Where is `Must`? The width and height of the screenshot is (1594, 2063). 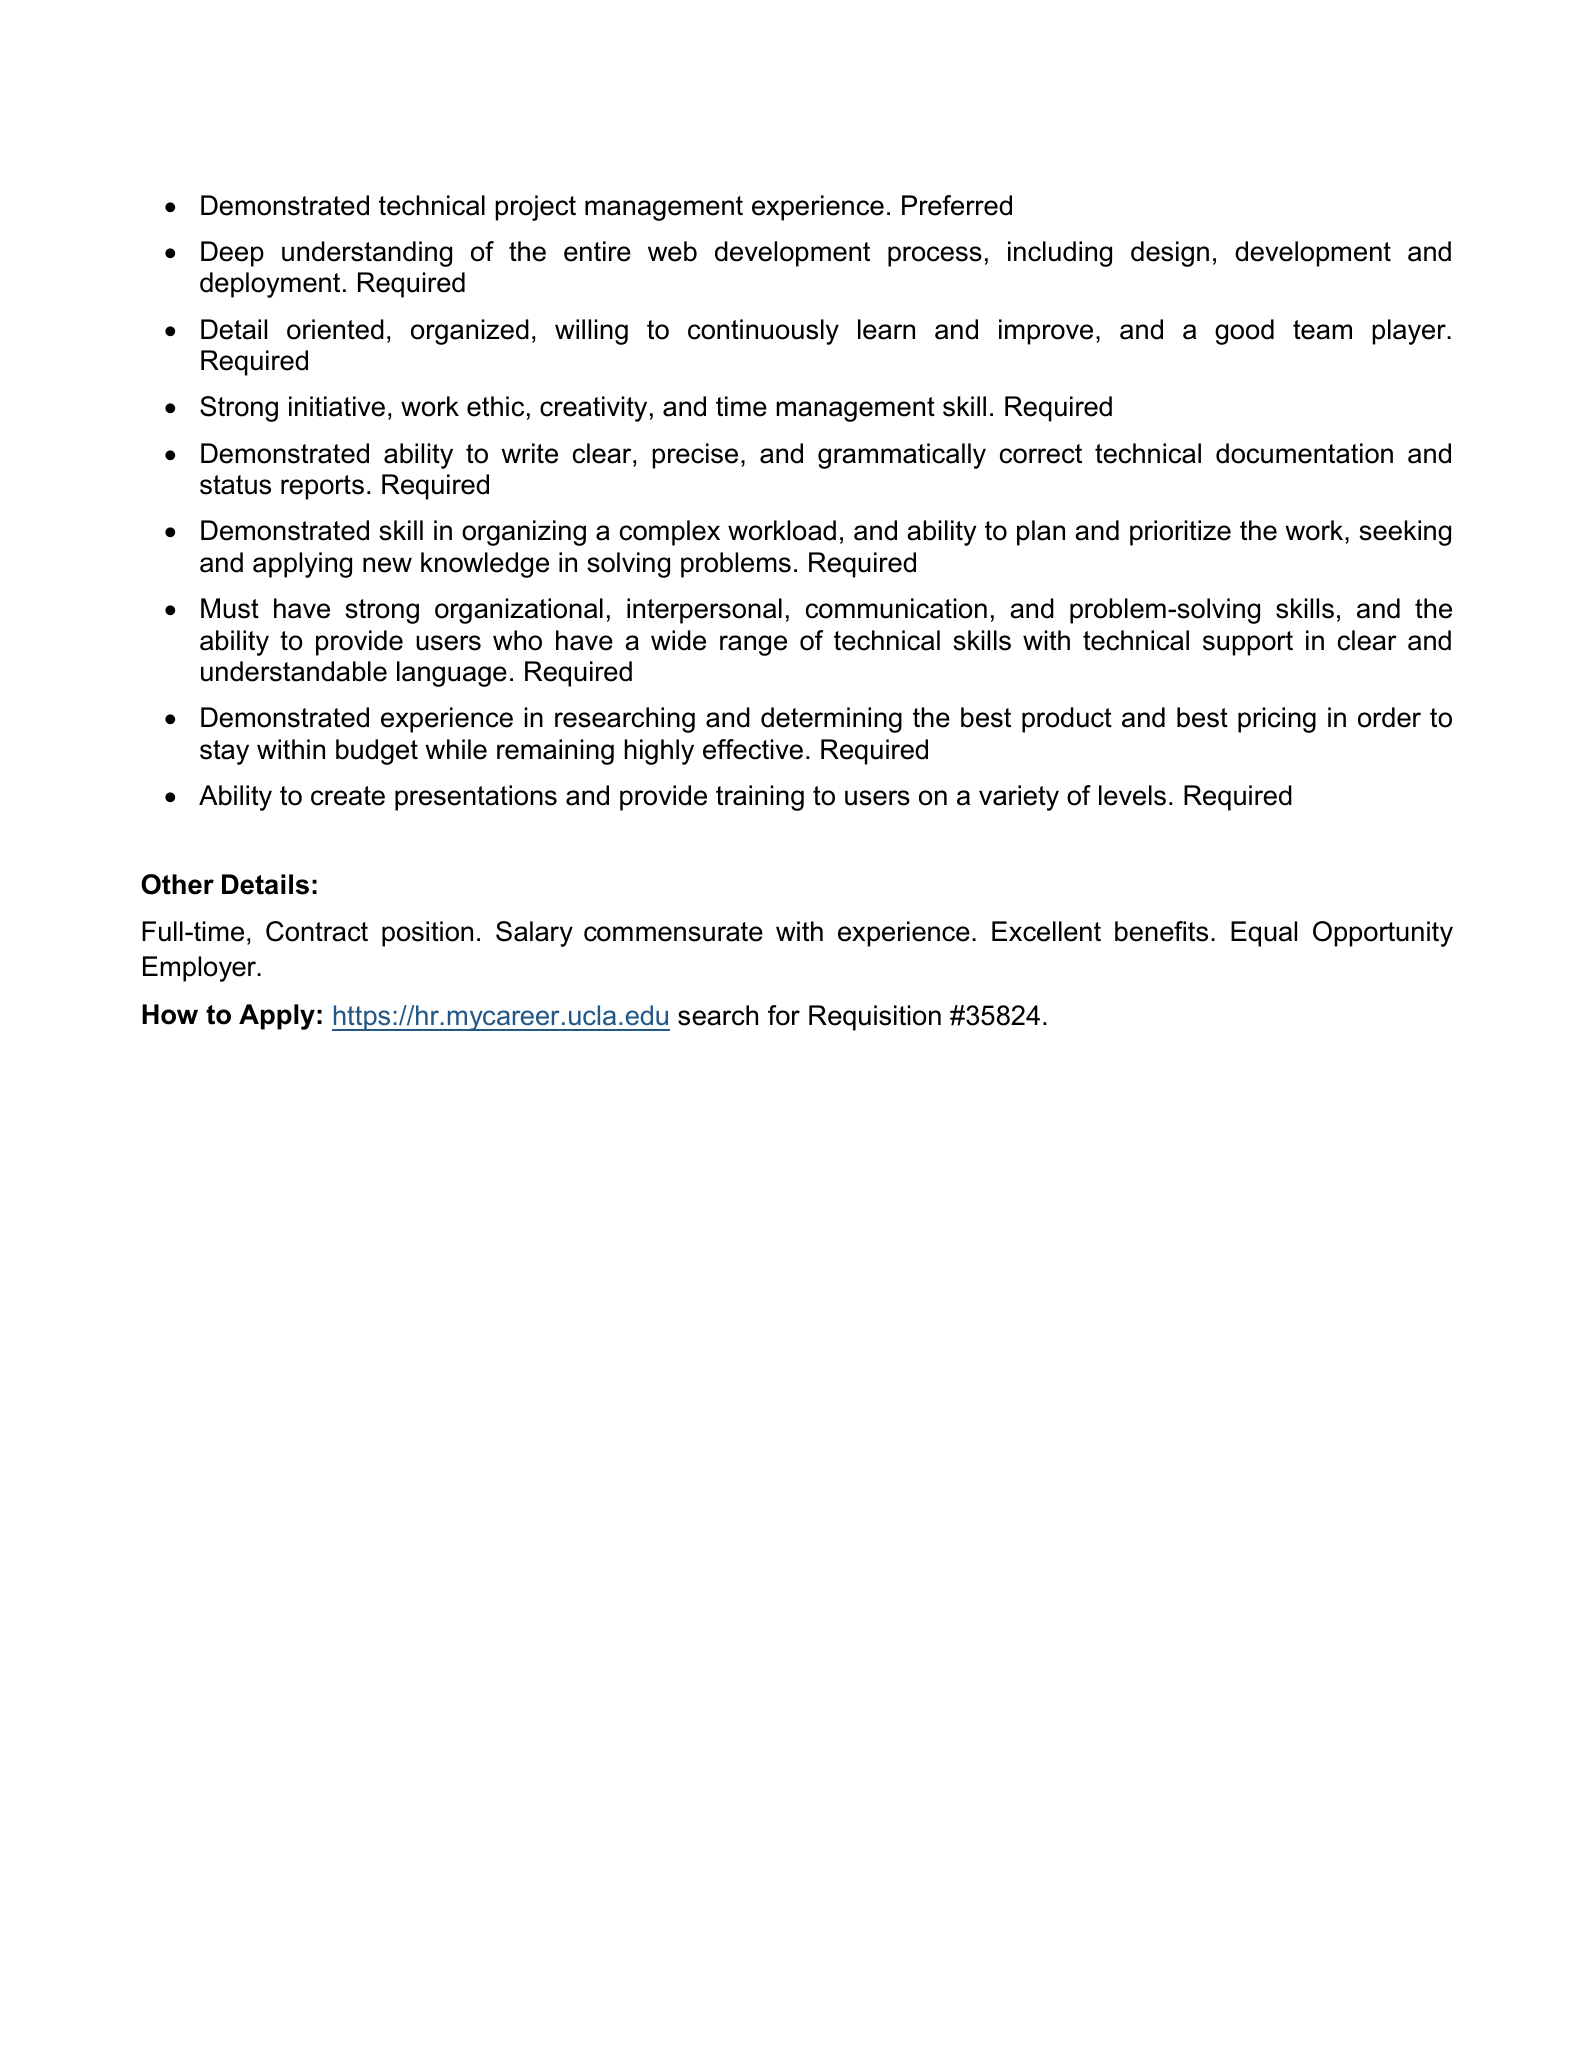 Must is located at coordinates (230, 608).
